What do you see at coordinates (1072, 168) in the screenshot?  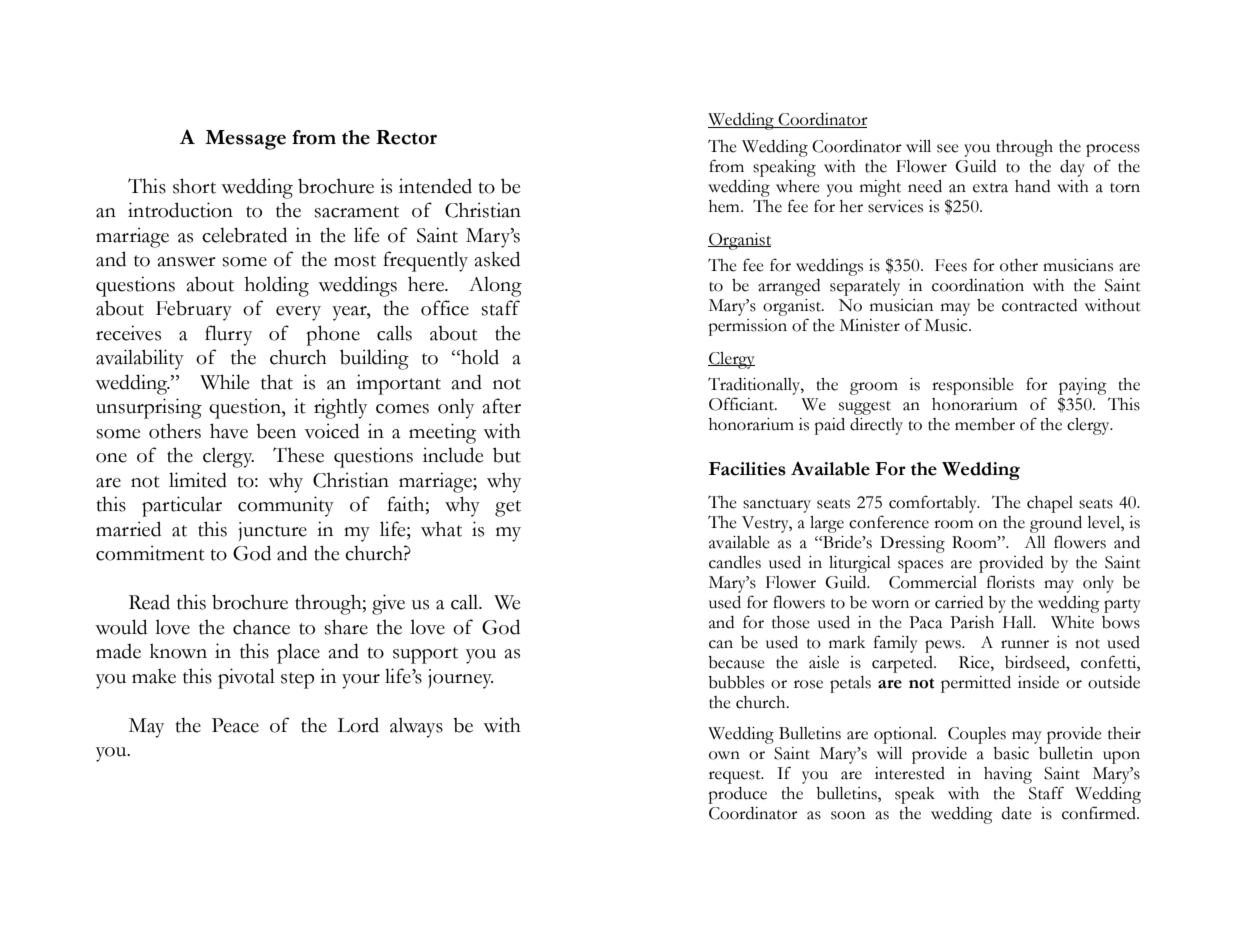 I see `day` at bounding box center [1072, 168].
